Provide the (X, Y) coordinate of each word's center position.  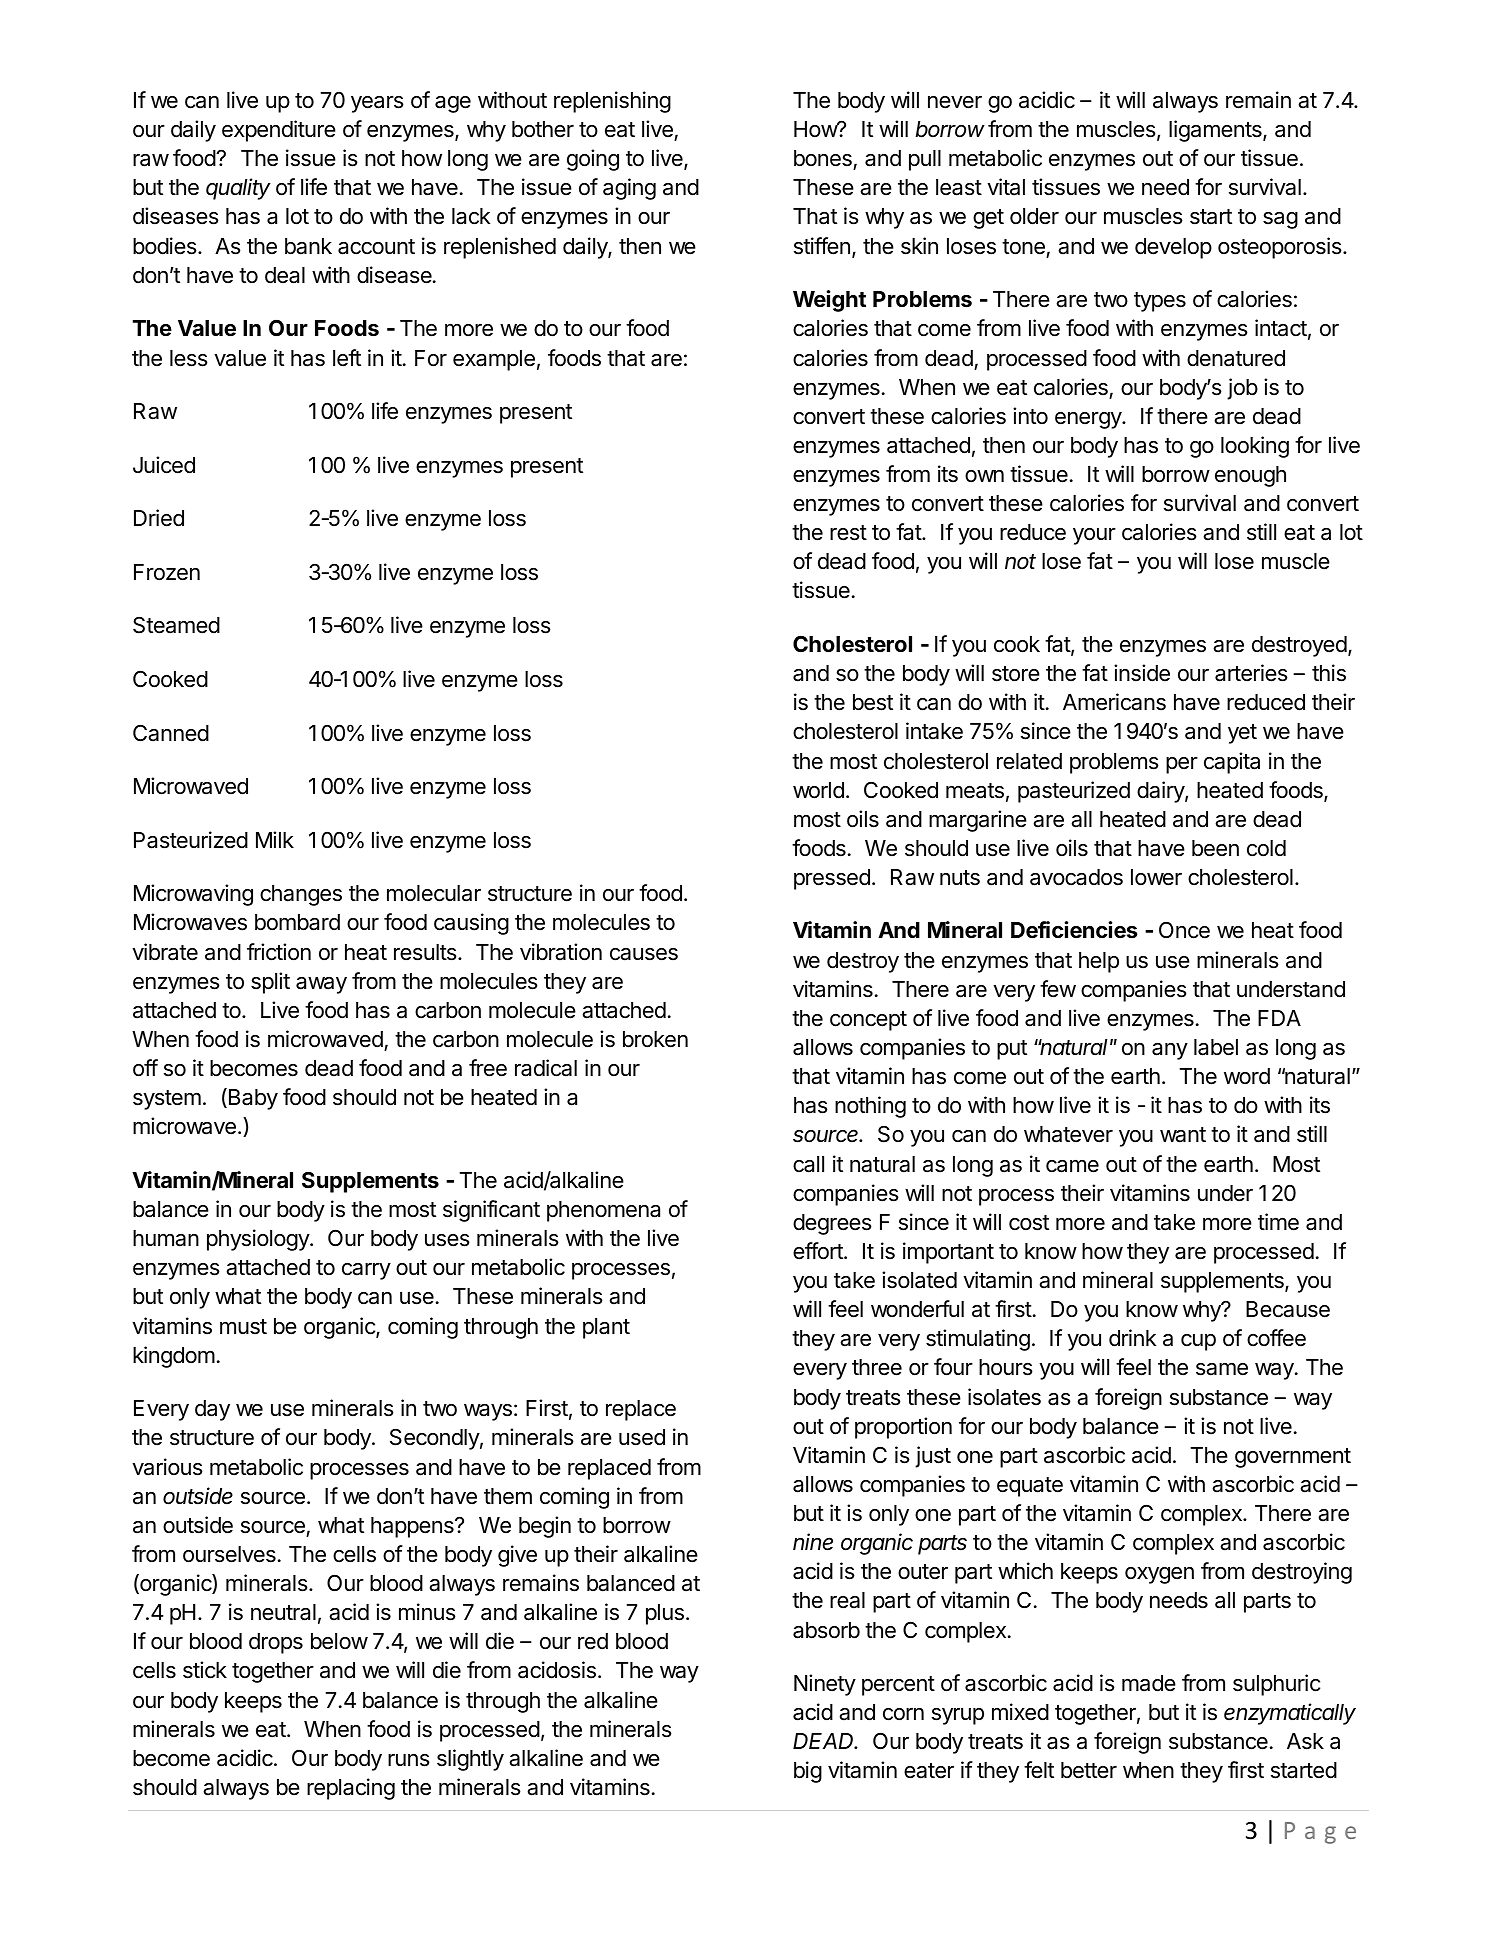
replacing (351, 1789)
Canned (171, 733)
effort (819, 1251)
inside (1142, 673)
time (1278, 1222)
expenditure (279, 131)
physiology (259, 1240)
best (873, 702)
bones (824, 160)
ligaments (1216, 131)
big (808, 1772)
